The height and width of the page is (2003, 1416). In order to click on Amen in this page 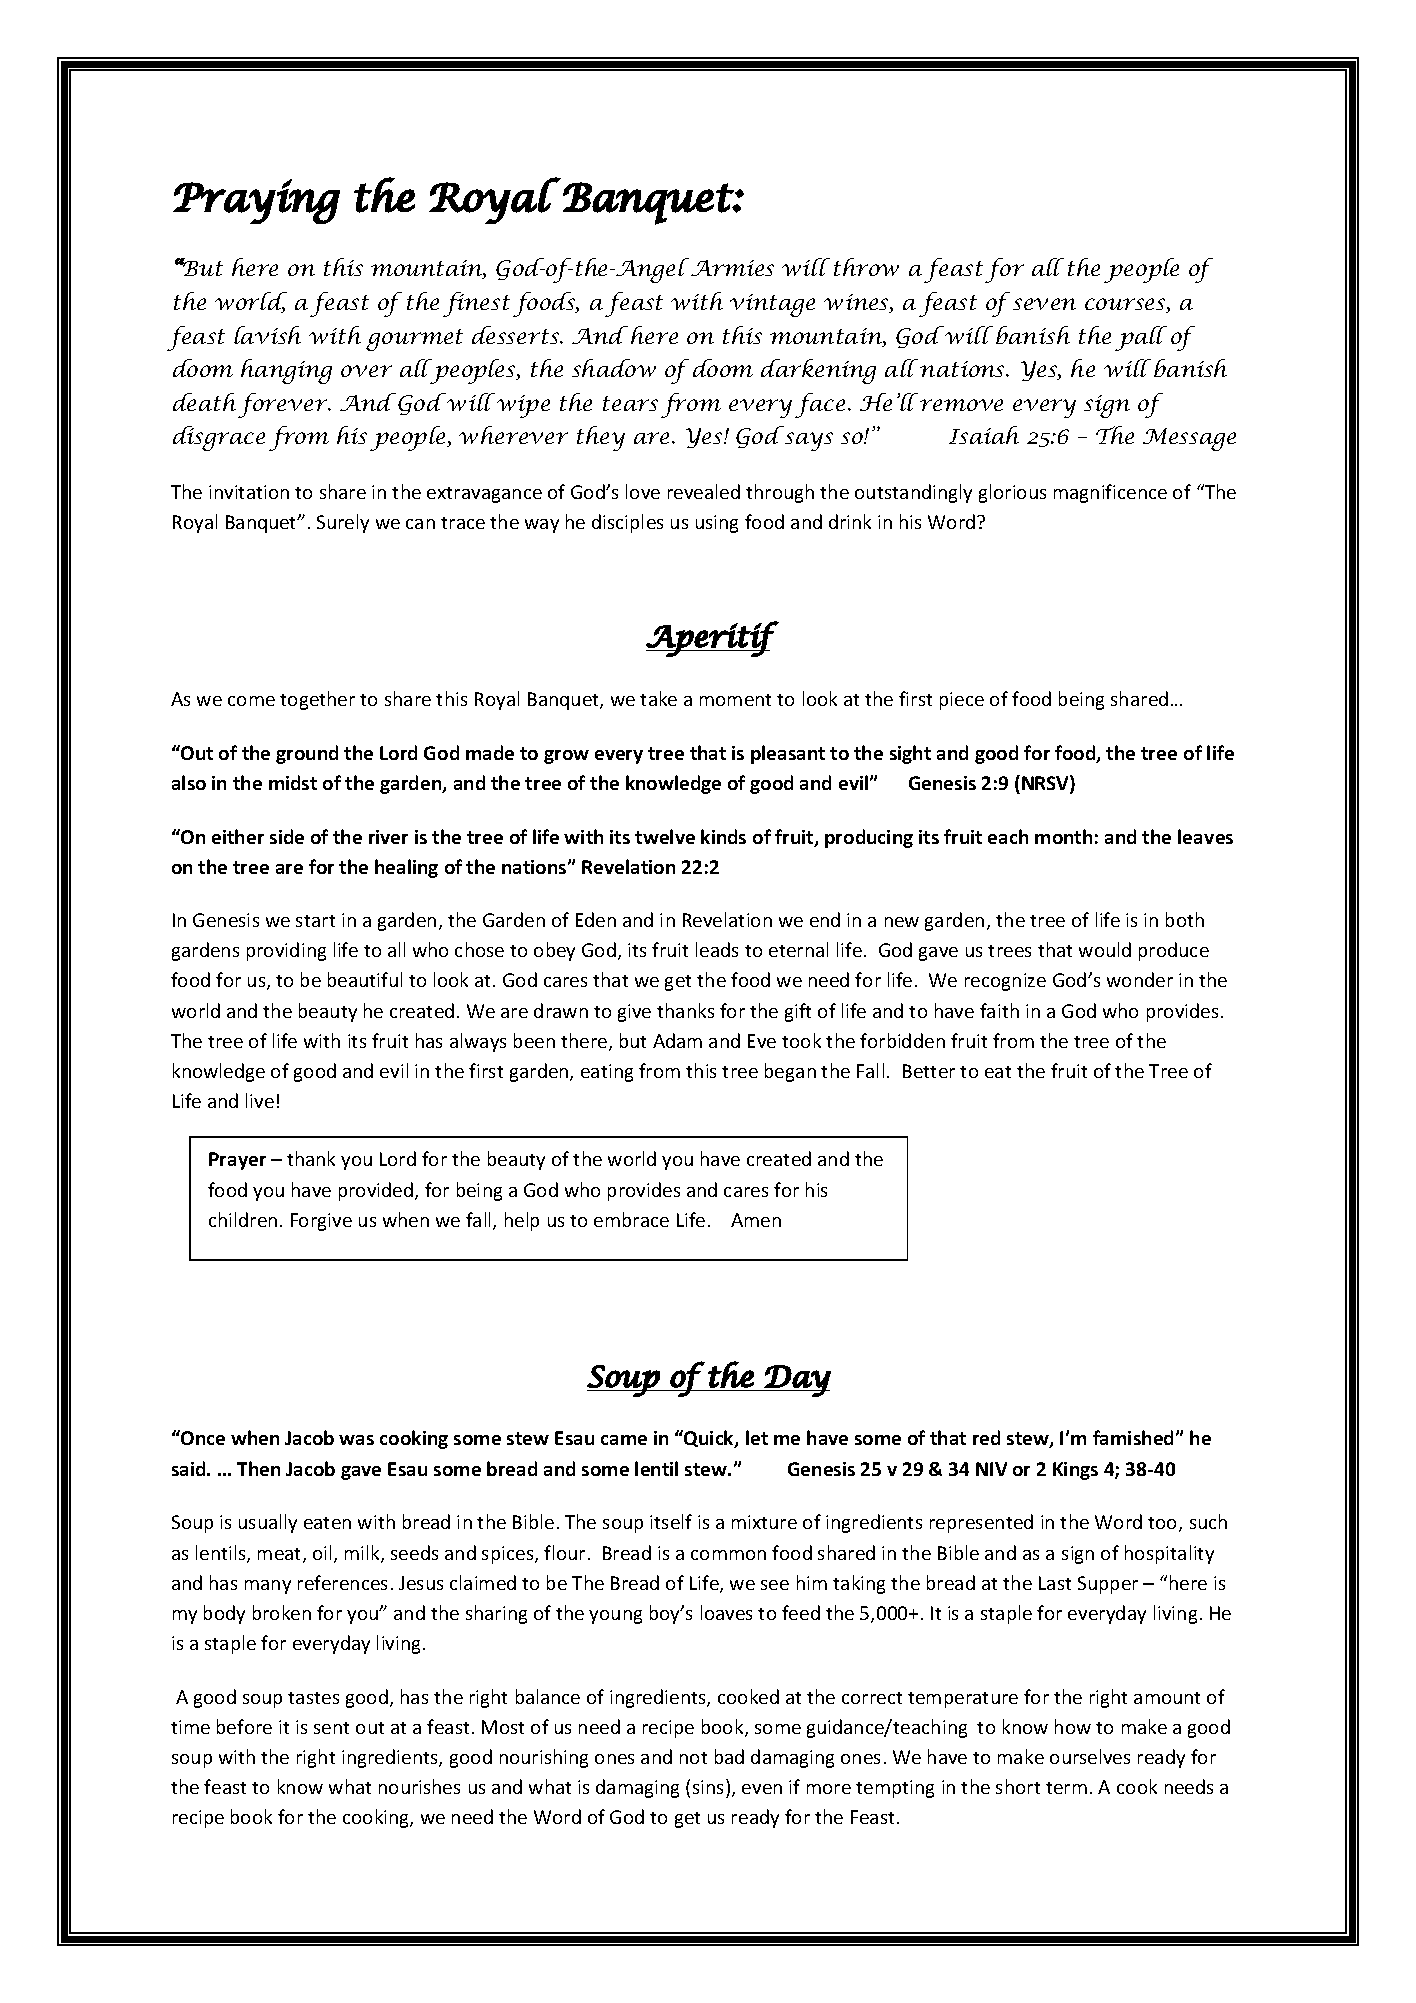, I will do `click(756, 1220)`.
